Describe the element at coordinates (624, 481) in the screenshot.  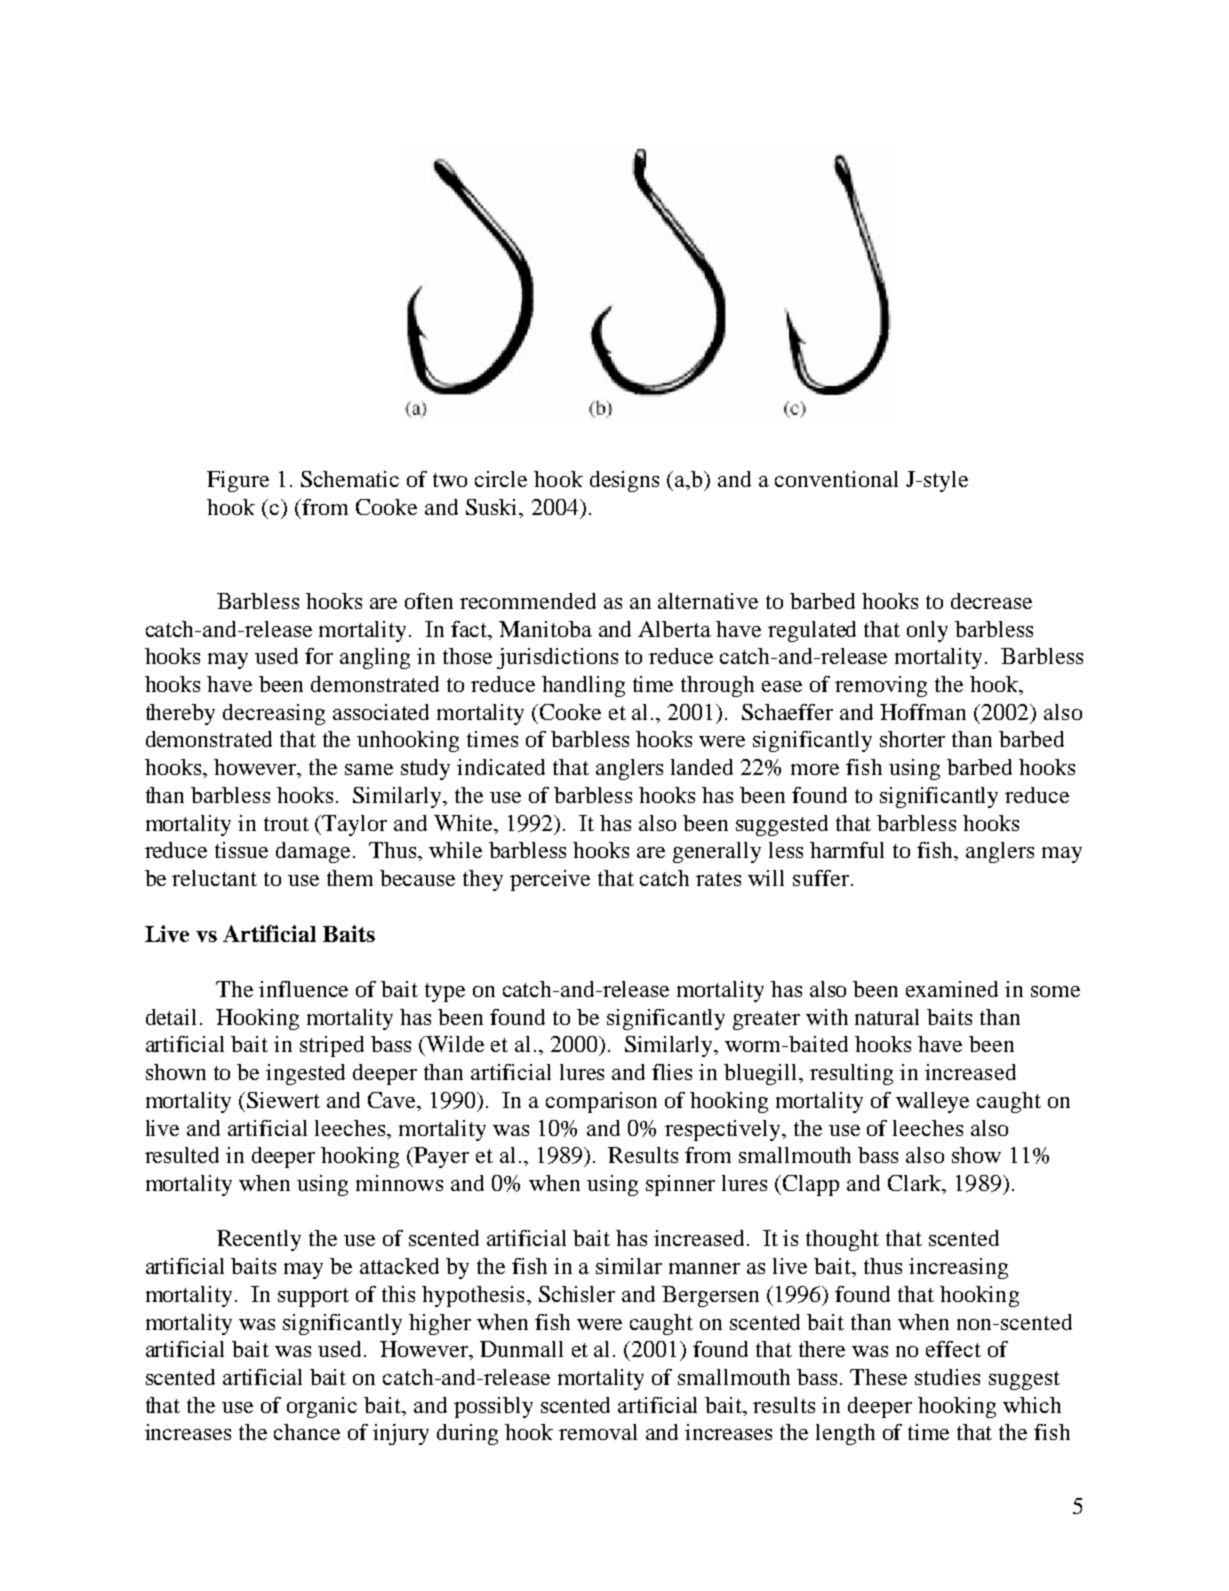
I see `designs` at that location.
